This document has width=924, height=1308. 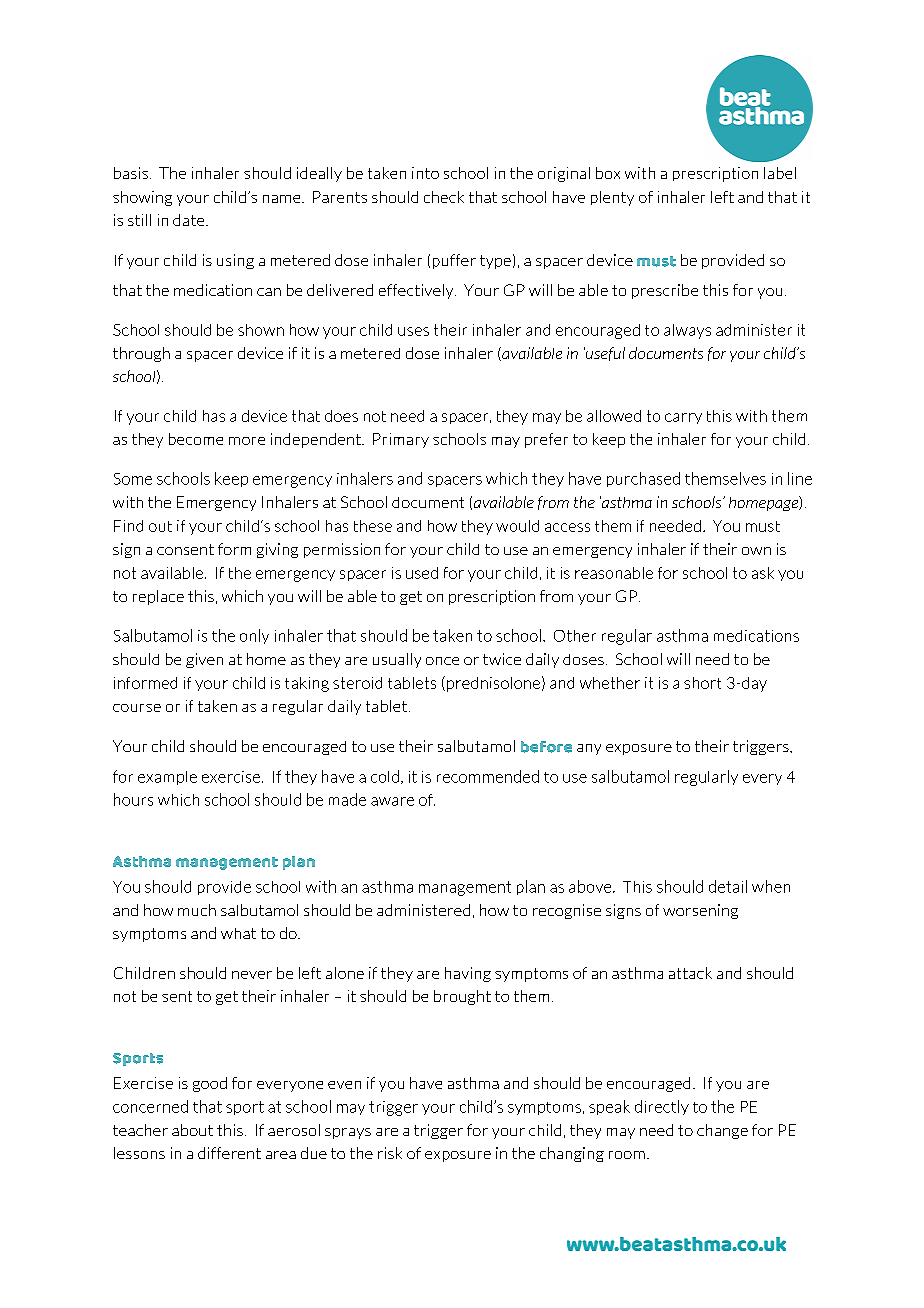 What do you see at coordinates (444, 197) in the document?
I see `check` at bounding box center [444, 197].
